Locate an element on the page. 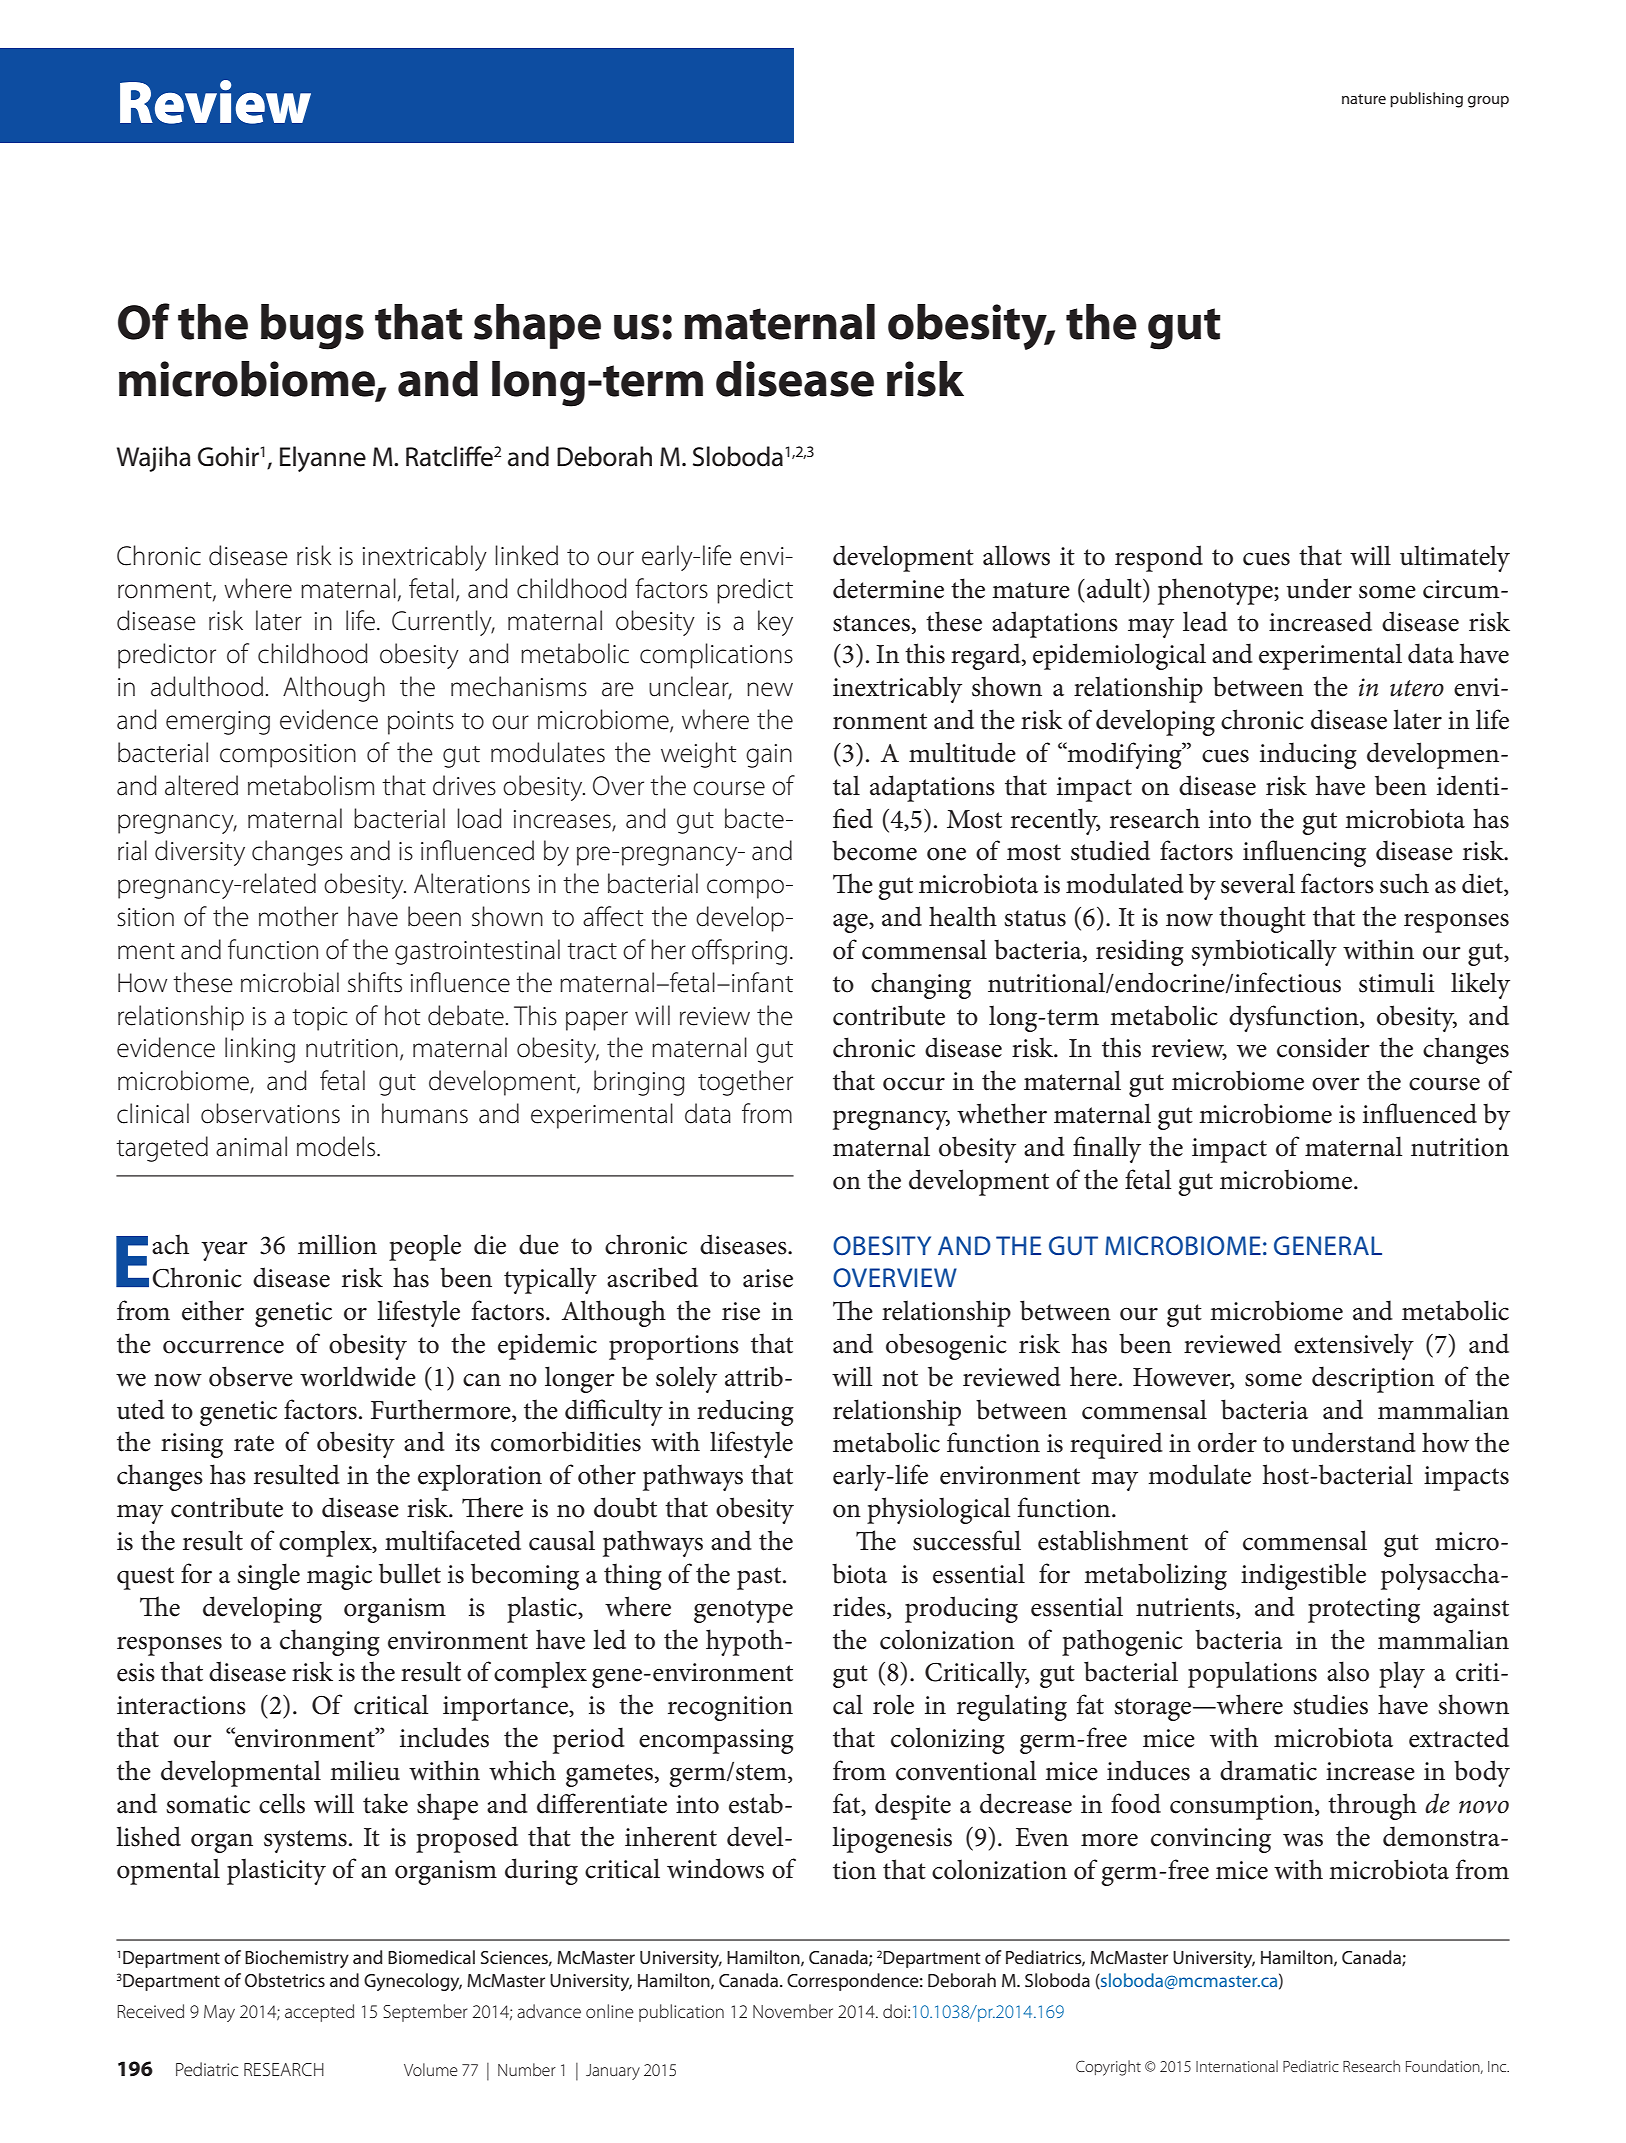 This image has width=1626, height=2143. linking is located at coordinates (260, 1050).
